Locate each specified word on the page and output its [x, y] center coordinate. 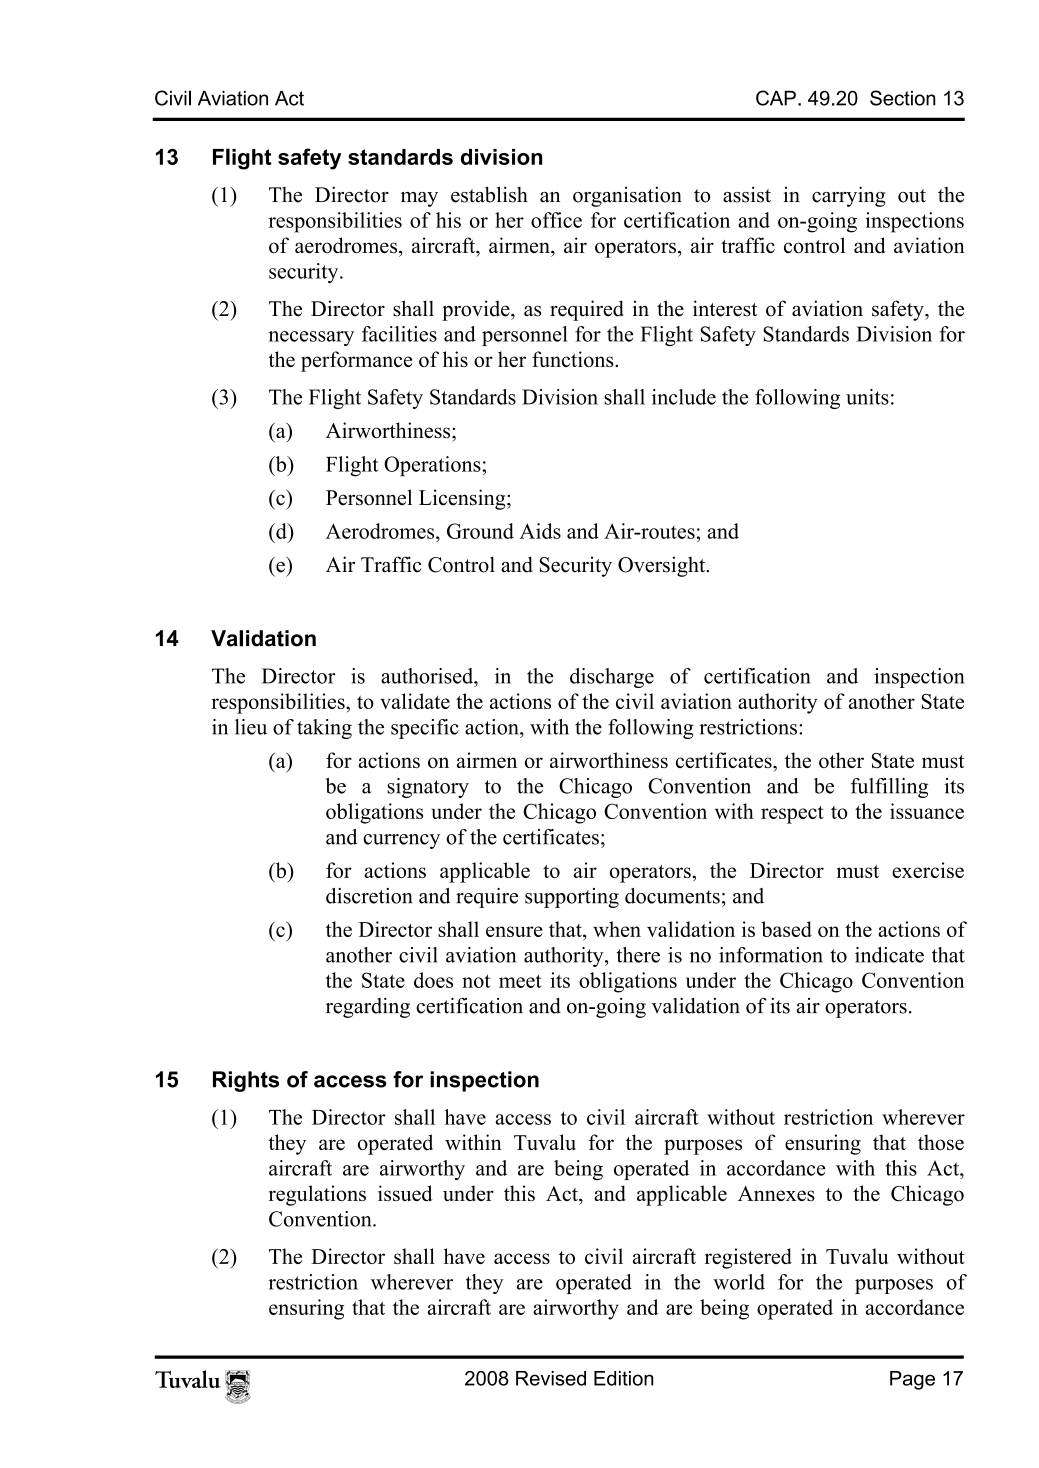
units [867, 397]
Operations [433, 466]
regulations [317, 1195]
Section [903, 98]
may [419, 199]
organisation [627, 196]
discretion [369, 896]
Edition [623, 1378]
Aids [540, 531]
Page [912, 1380]
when [617, 929]
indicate [889, 955]
